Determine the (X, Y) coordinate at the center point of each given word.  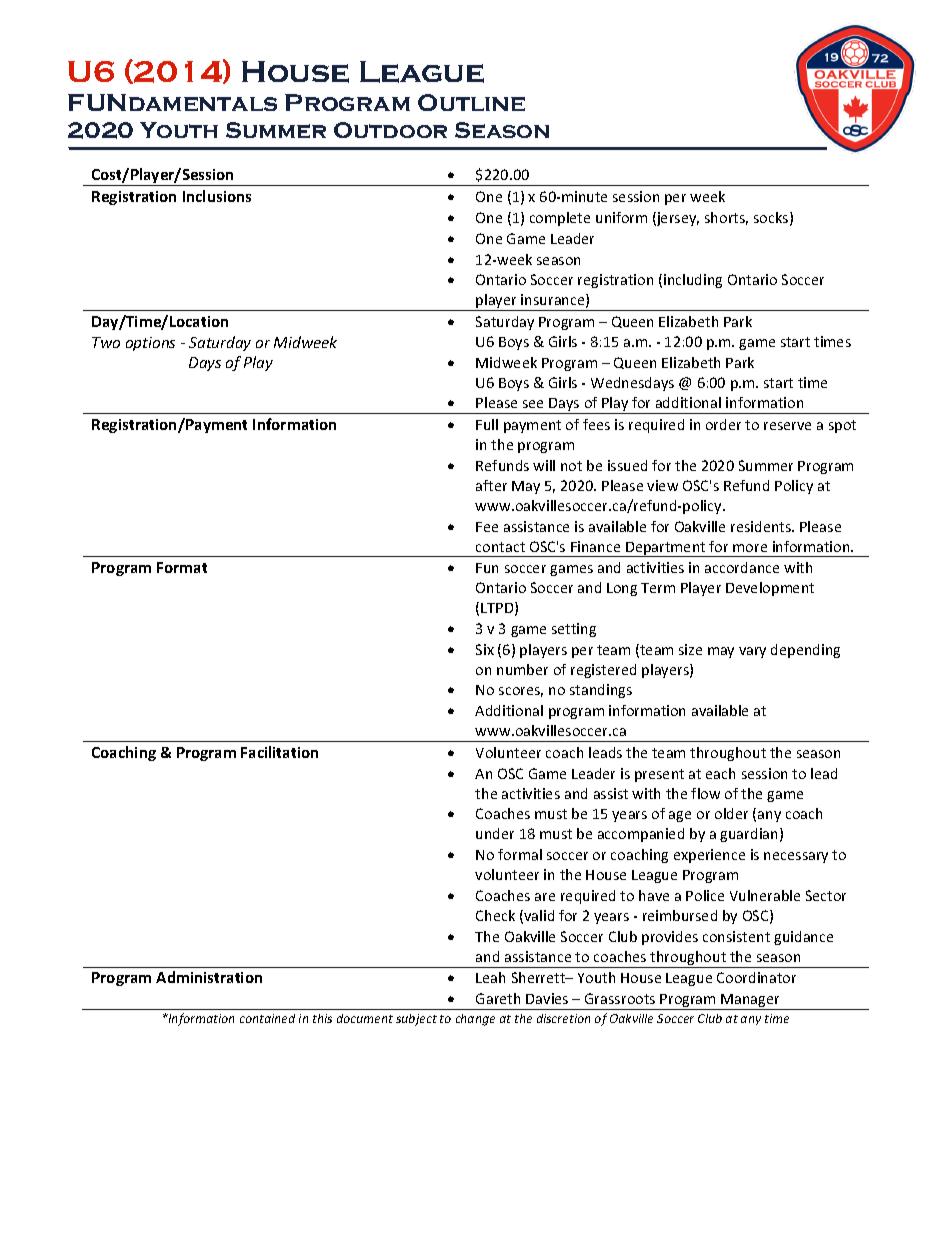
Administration (209, 977)
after (491, 485)
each (720, 773)
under (495, 833)
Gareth (498, 998)
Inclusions (217, 196)
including (693, 281)
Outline (471, 102)
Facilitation (279, 752)
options (150, 344)
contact (500, 547)
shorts (726, 218)
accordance (742, 567)
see (533, 404)
